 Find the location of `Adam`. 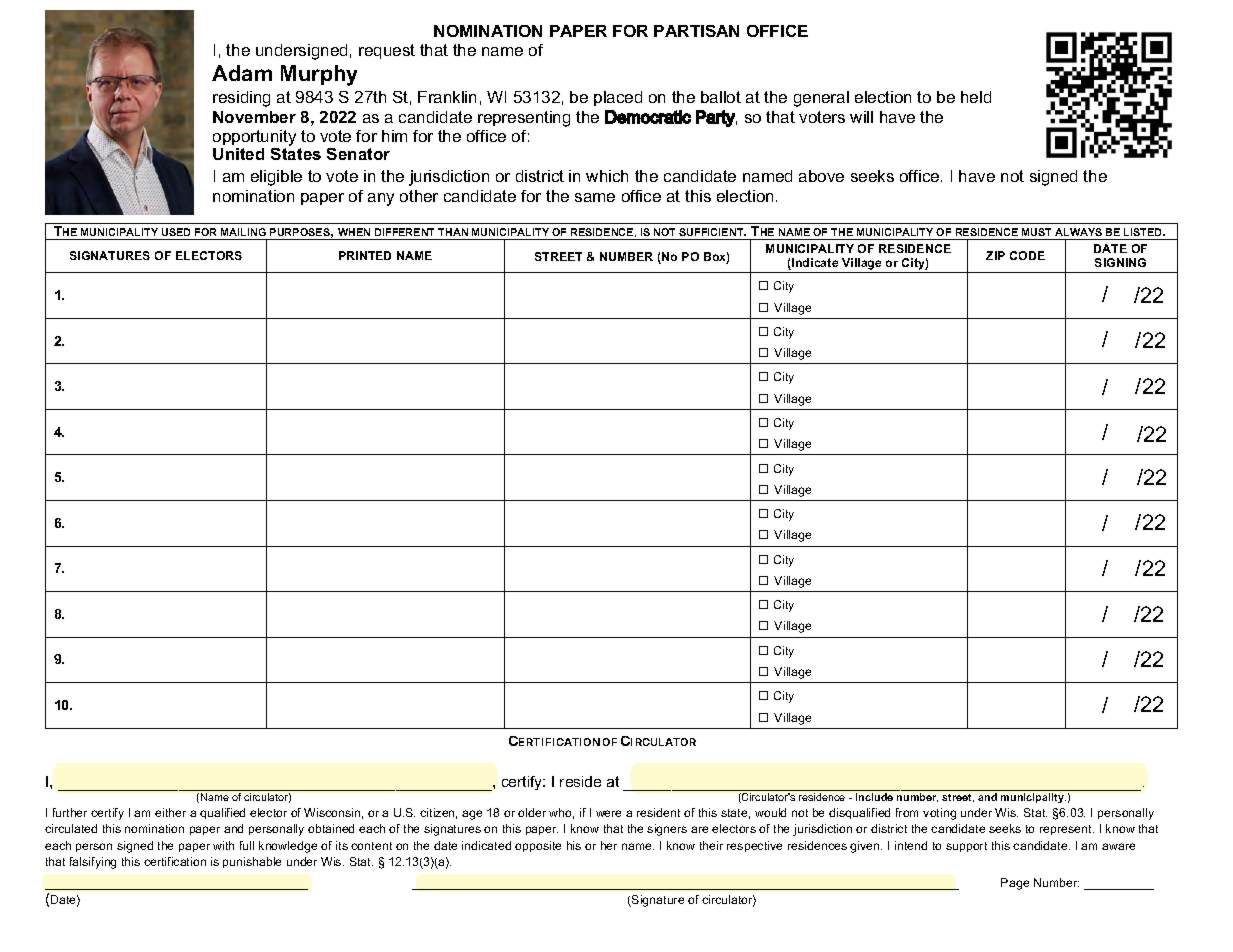

Adam is located at coordinates (242, 73).
